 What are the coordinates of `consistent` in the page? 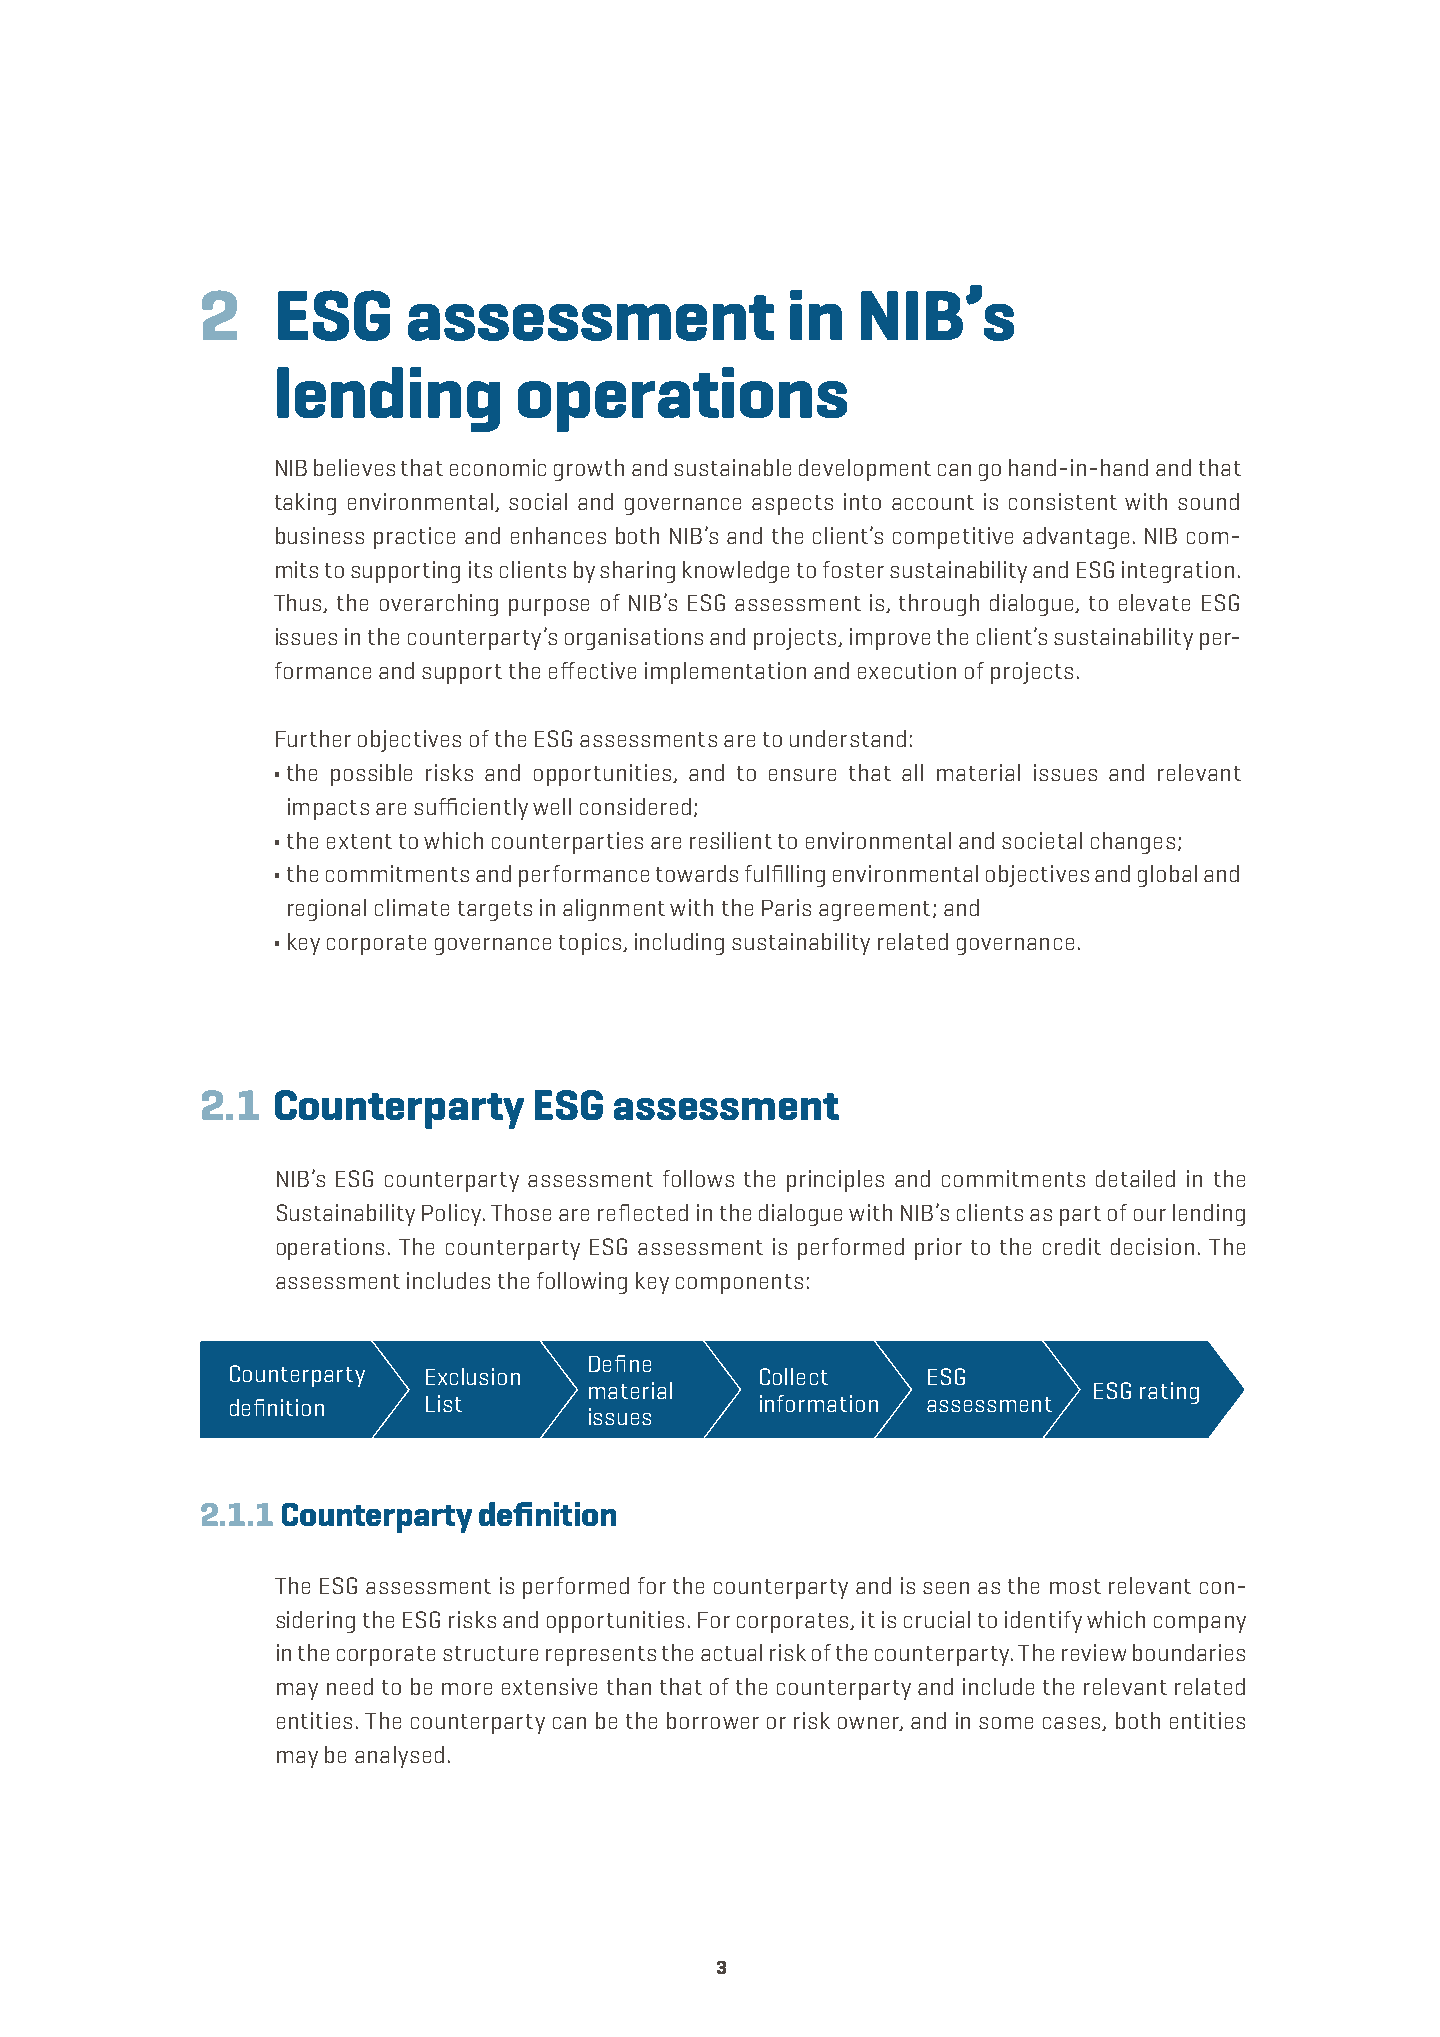 It's located at (1063, 501).
